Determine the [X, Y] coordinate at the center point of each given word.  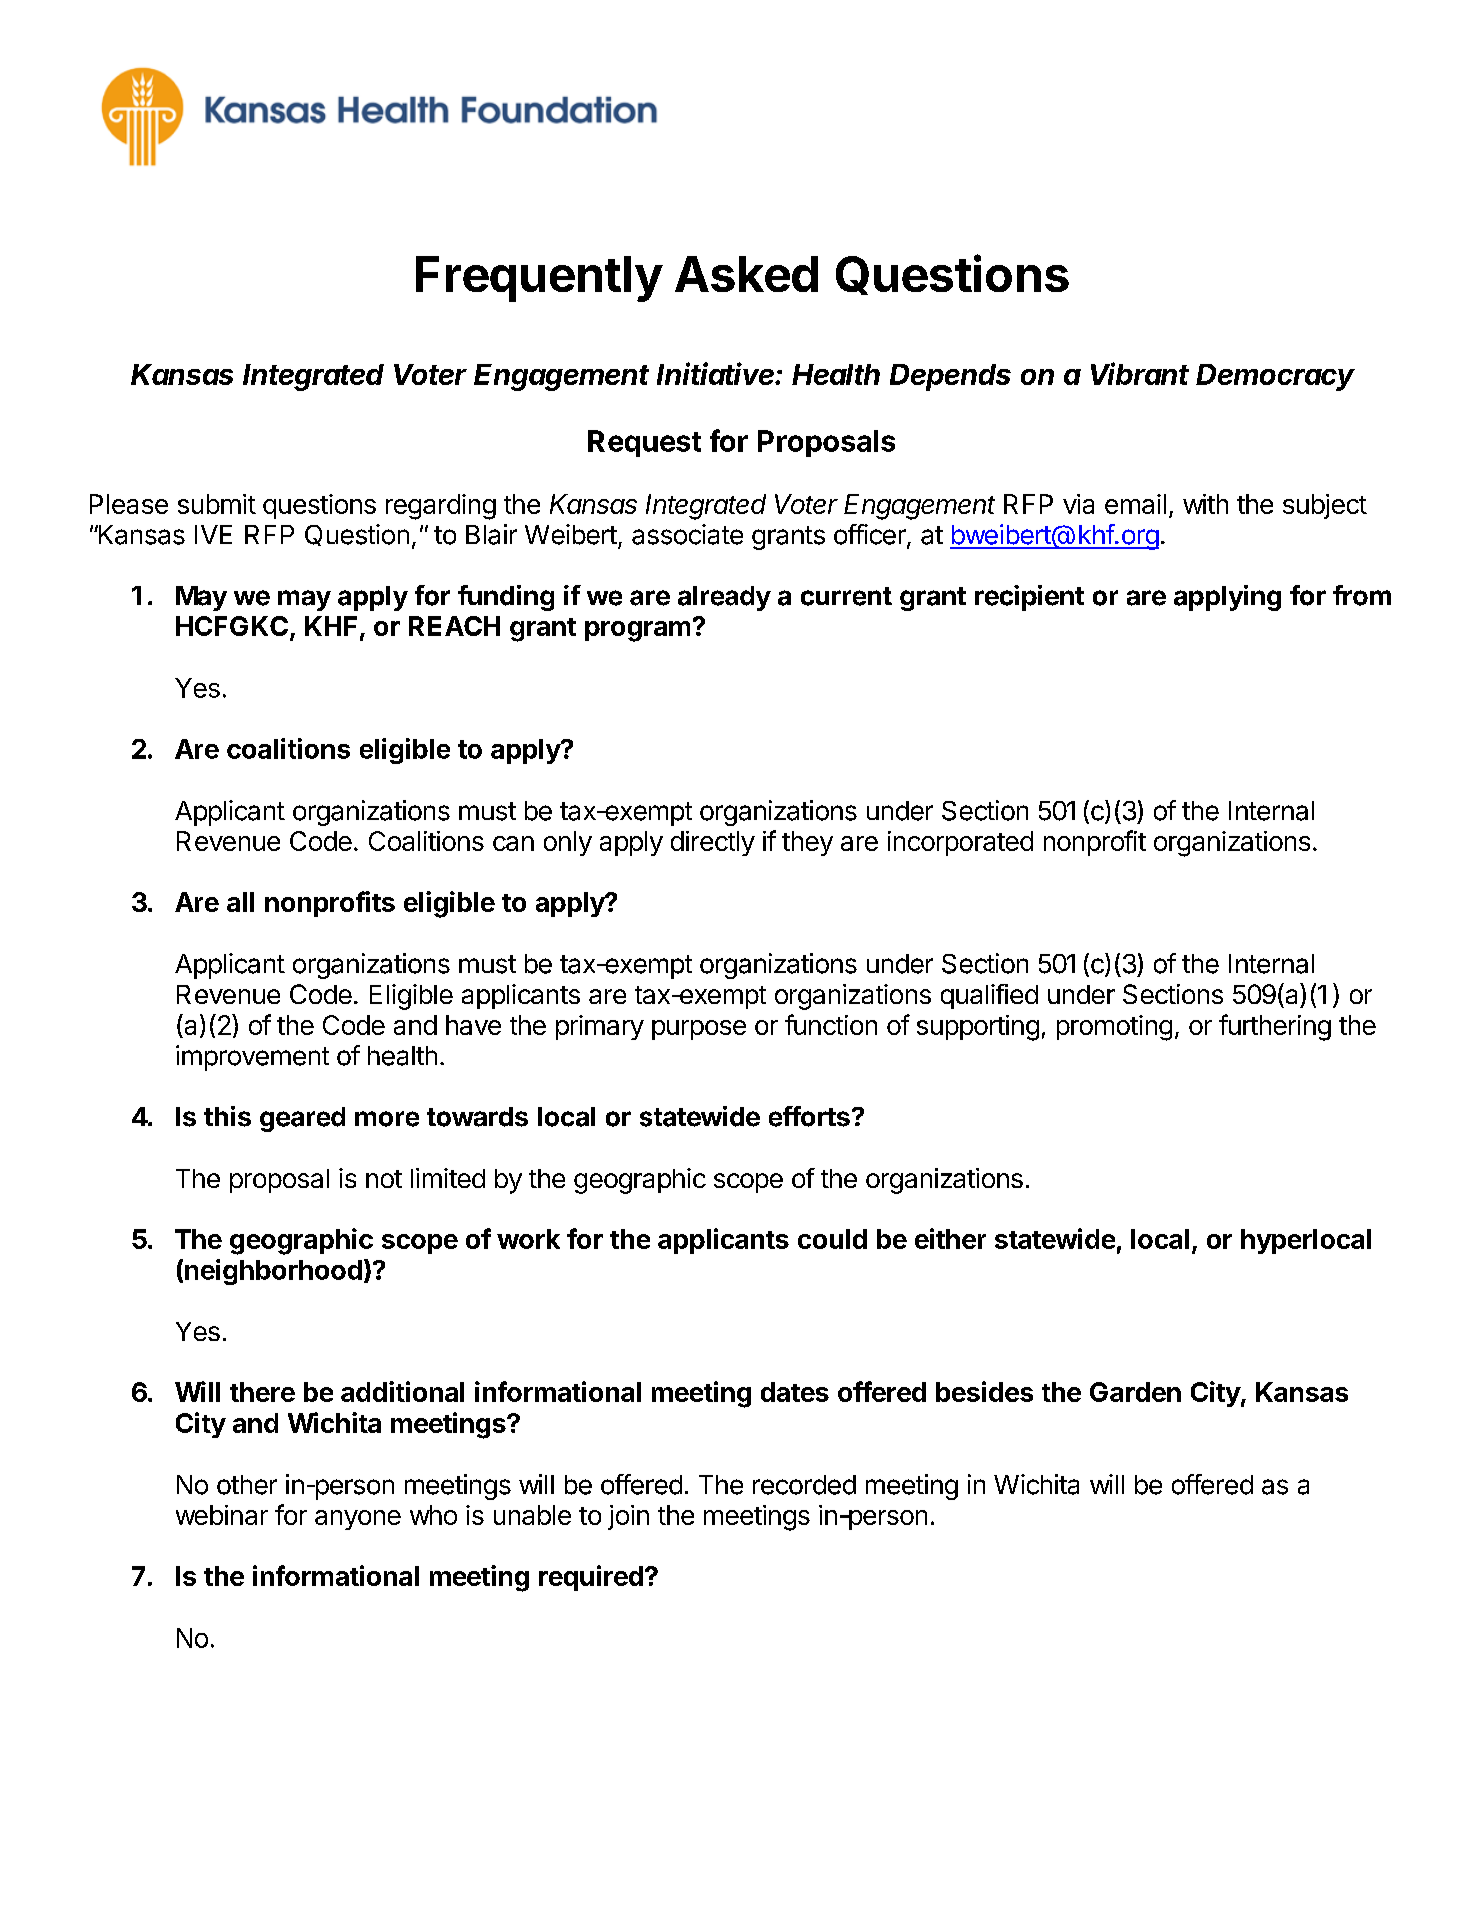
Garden [1135, 1392]
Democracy [1275, 377]
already [724, 598]
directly [713, 843]
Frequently [539, 279]
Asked [746, 274]
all [240, 902]
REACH [454, 626]
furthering [1275, 1027]
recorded [804, 1485]
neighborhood [273, 1272]
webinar [222, 1515]
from [1362, 595]
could [832, 1239]
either [950, 1238]
